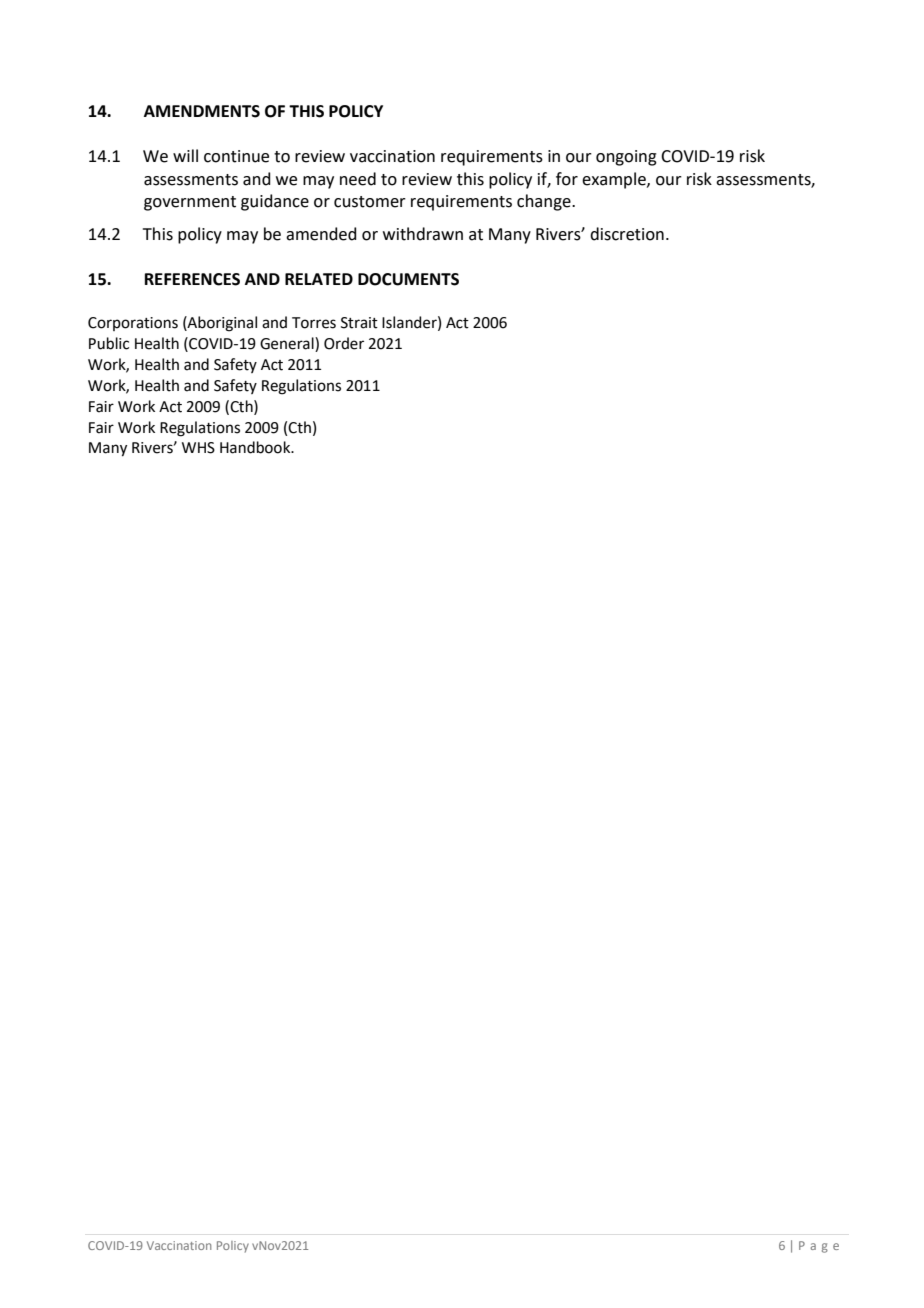 The height and width of the page is (1308, 924). I want to click on REFERENCES, so click(192, 279).
